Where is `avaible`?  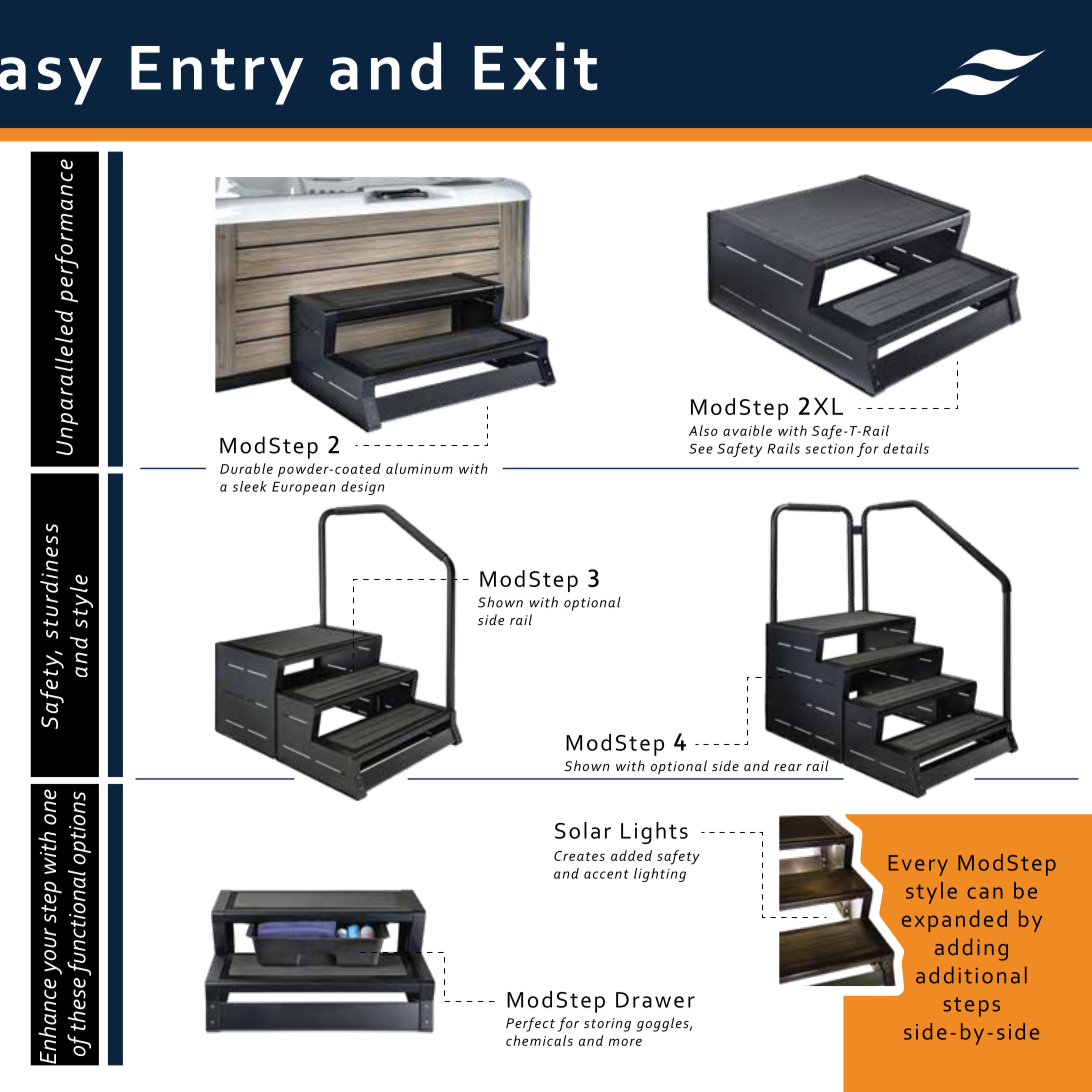
avaible is located at coordinates (747, 430).
